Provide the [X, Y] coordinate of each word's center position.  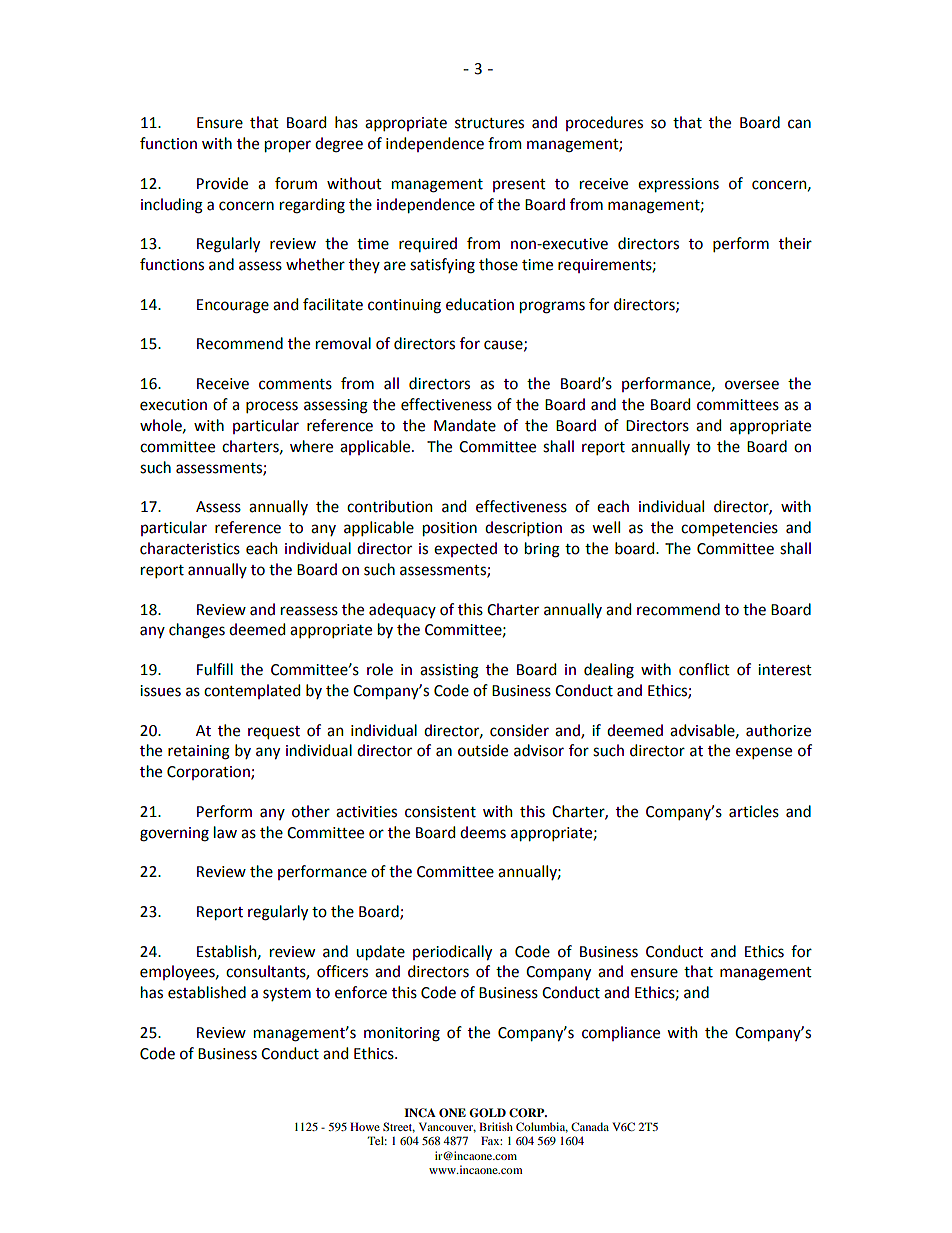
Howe [365, 1126]
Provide [222, 183]
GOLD [487, 1113]
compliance [621, 1033]
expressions [678, 185]
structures [489, 123]
